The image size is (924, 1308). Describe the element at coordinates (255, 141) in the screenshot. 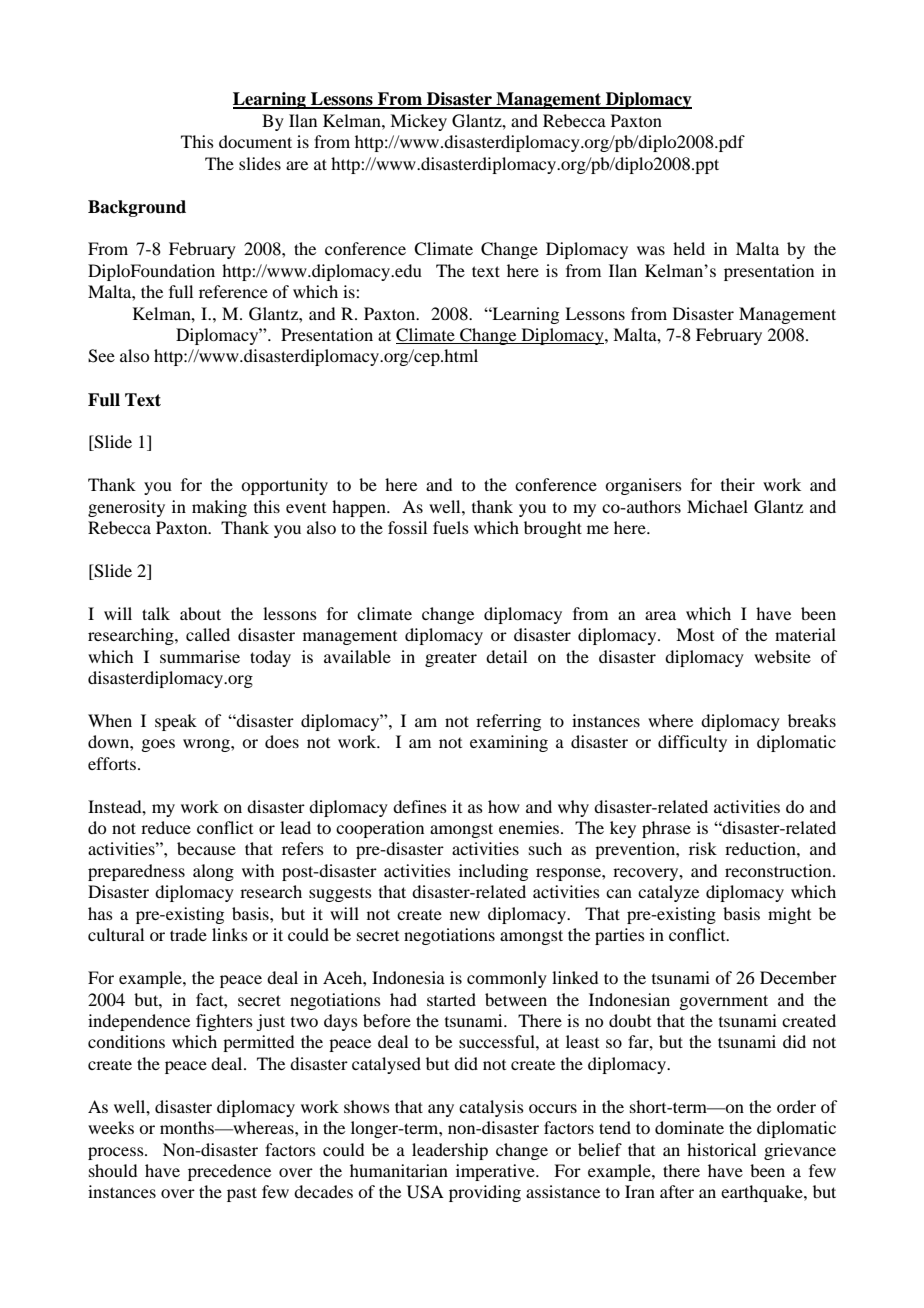

I see `document` at that location.
